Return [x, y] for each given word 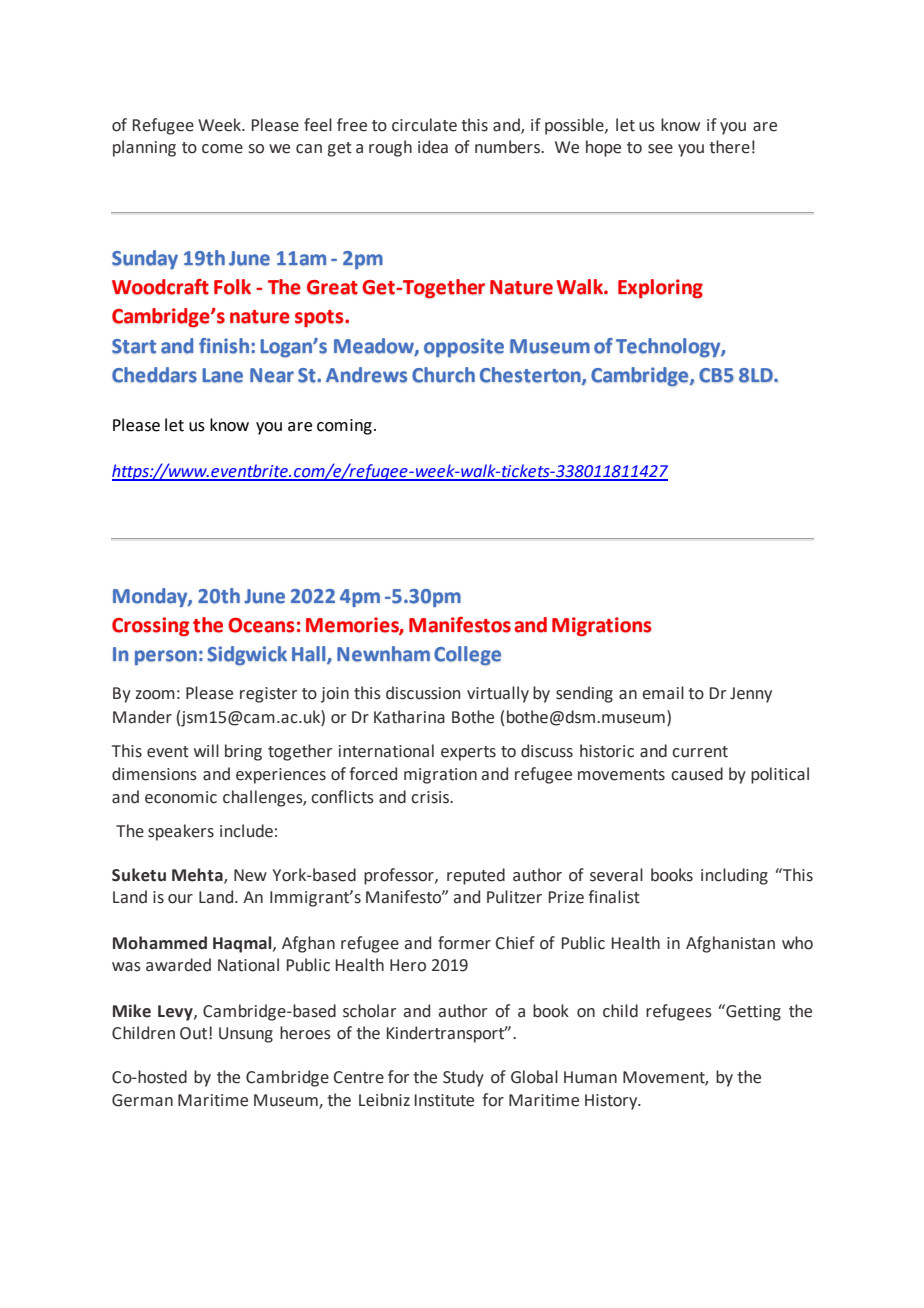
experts [468, 753]
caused [697, 774]
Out [195, 1033]
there [729, 147]
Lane [222, 375]
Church [443, 375]
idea [433, 147]
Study [463, 1078]
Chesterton [531, 376]
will [206, 750]
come [222, 149]
